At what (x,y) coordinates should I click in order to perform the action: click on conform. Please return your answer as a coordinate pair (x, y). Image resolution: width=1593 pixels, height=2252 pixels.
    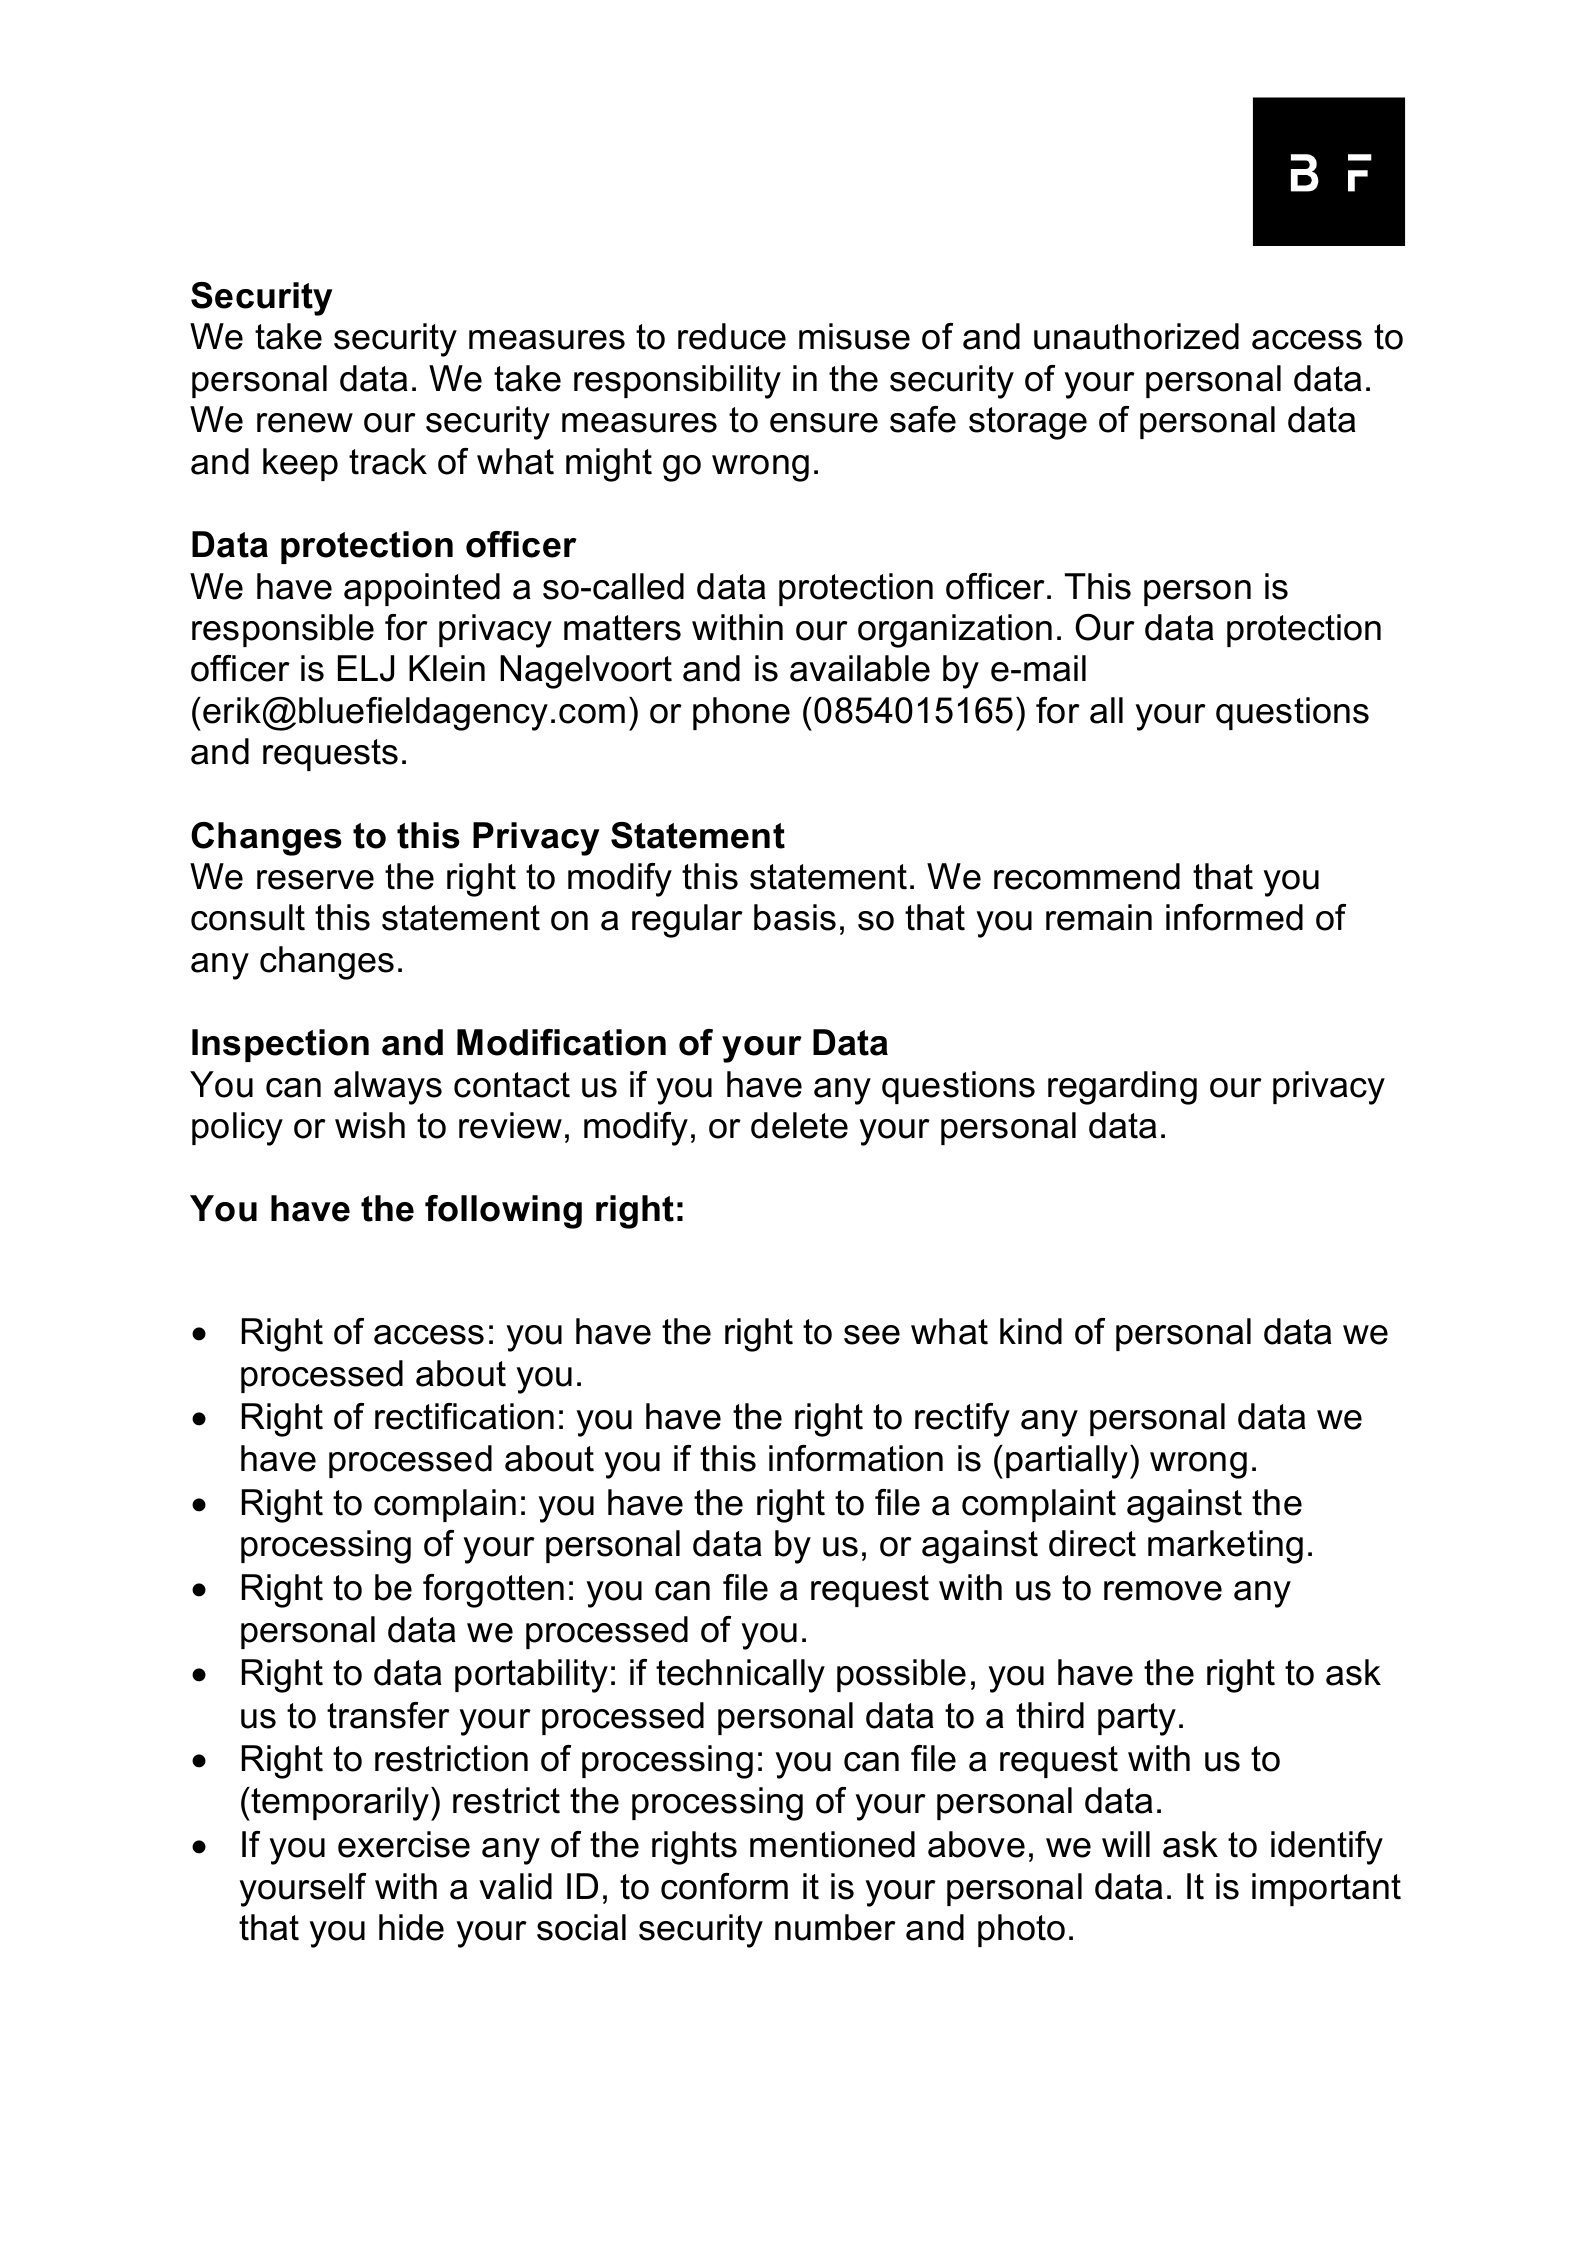
    Looking at the image, I should click on (724, 1886).
